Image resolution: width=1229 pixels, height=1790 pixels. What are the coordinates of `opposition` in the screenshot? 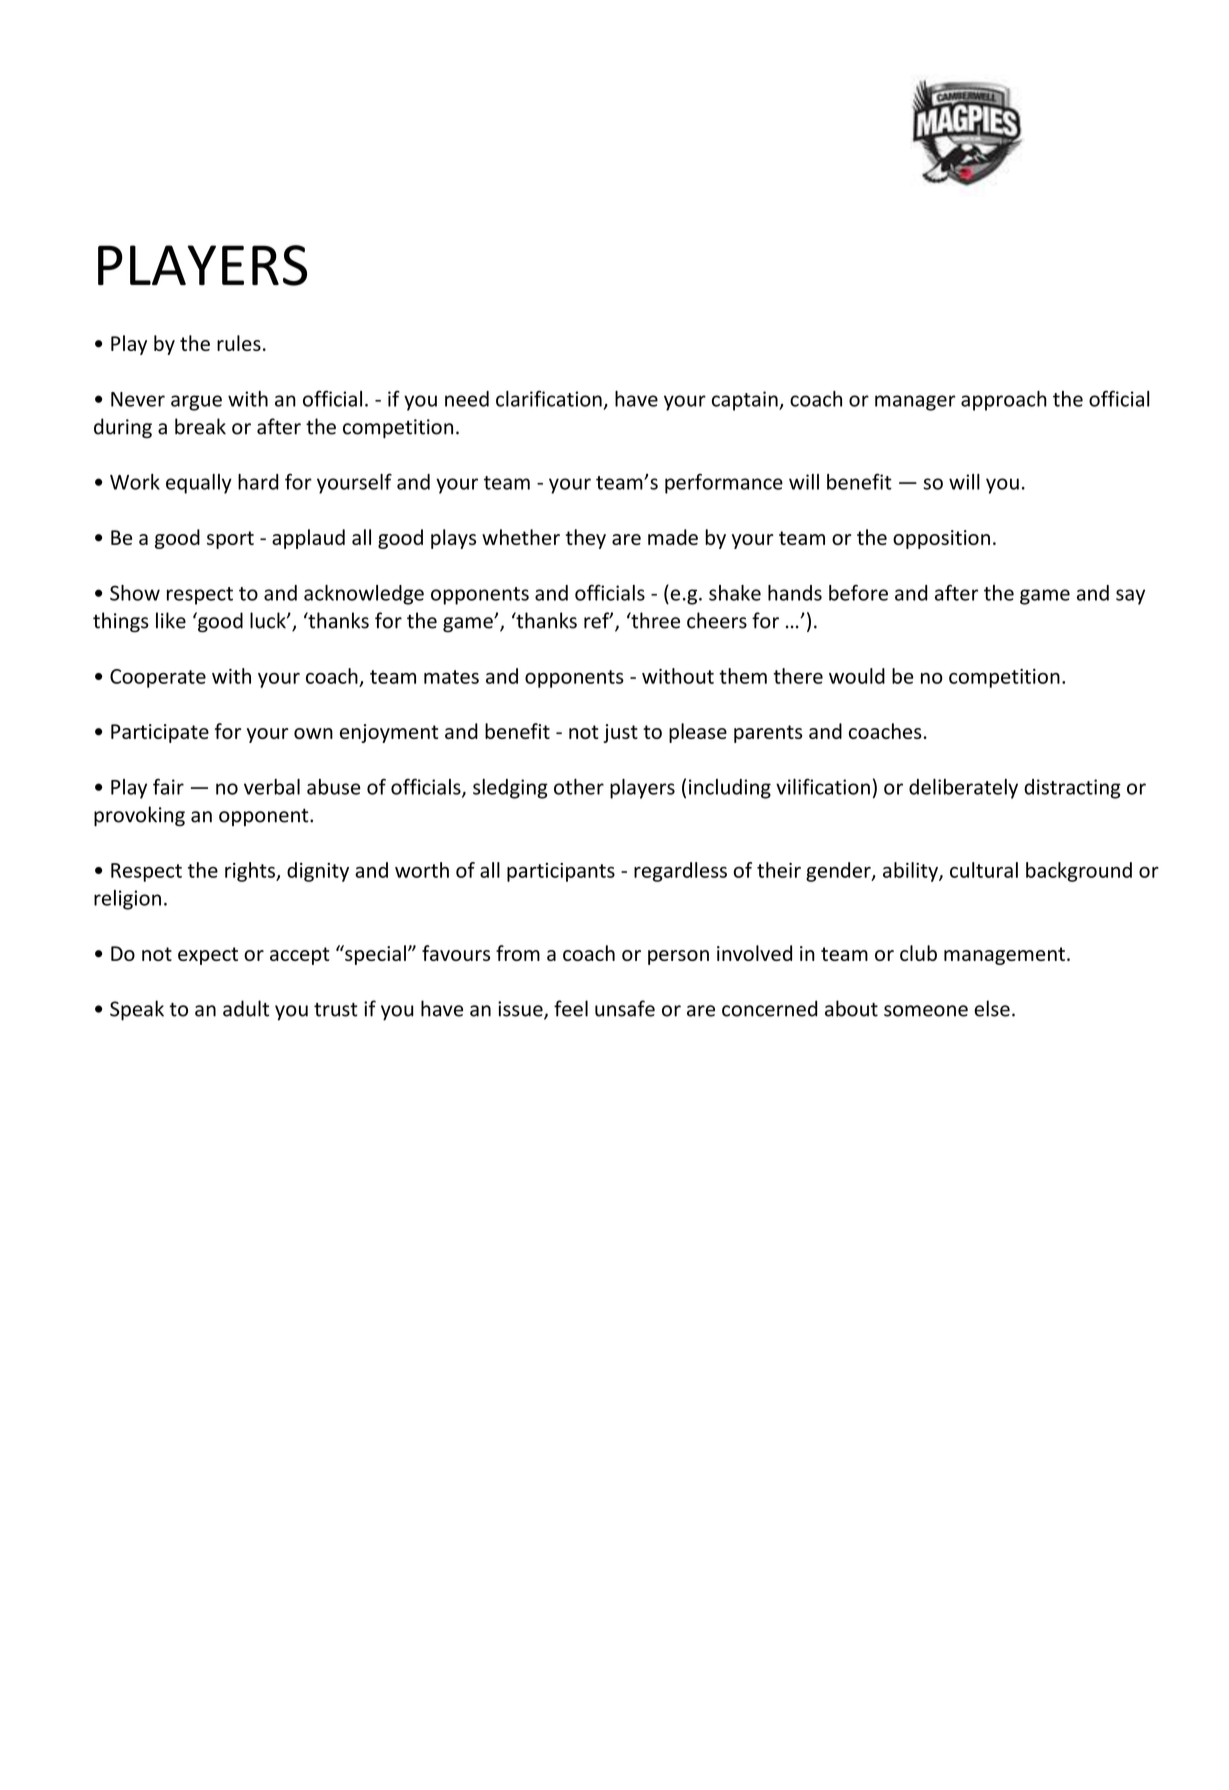 It's located at (941, 539).
